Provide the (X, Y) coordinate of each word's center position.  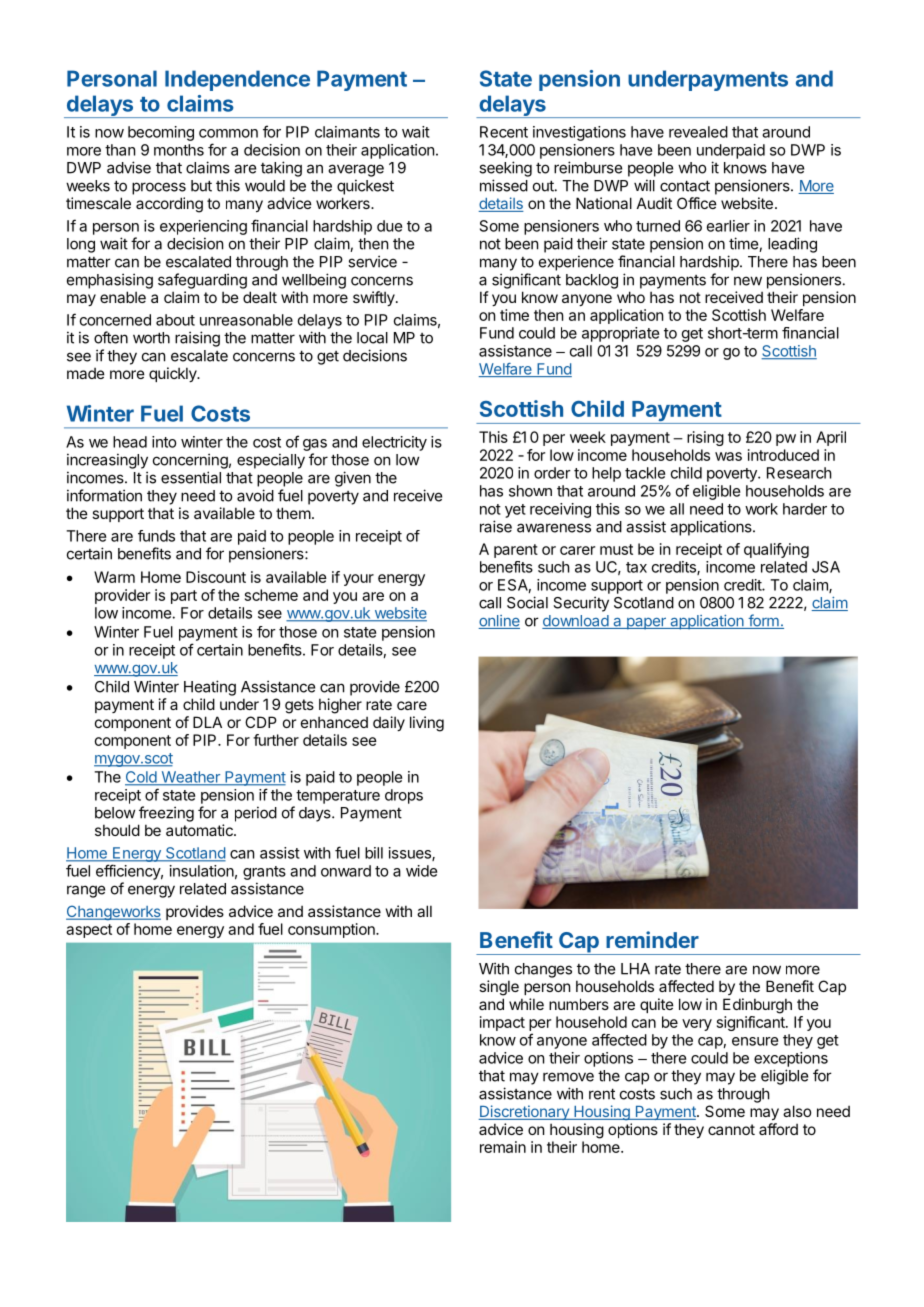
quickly (173, 374)
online (499, 622)
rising (705, 438)
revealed (698, 132)
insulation (202, 871)
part (184, 597)
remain (503, 1147)
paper (646, 623)
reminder (652, 939)
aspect (89, 931)
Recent (504, 132)
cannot (731, 1129)
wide (421, 871)
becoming (161, 133)
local (372, 338)
